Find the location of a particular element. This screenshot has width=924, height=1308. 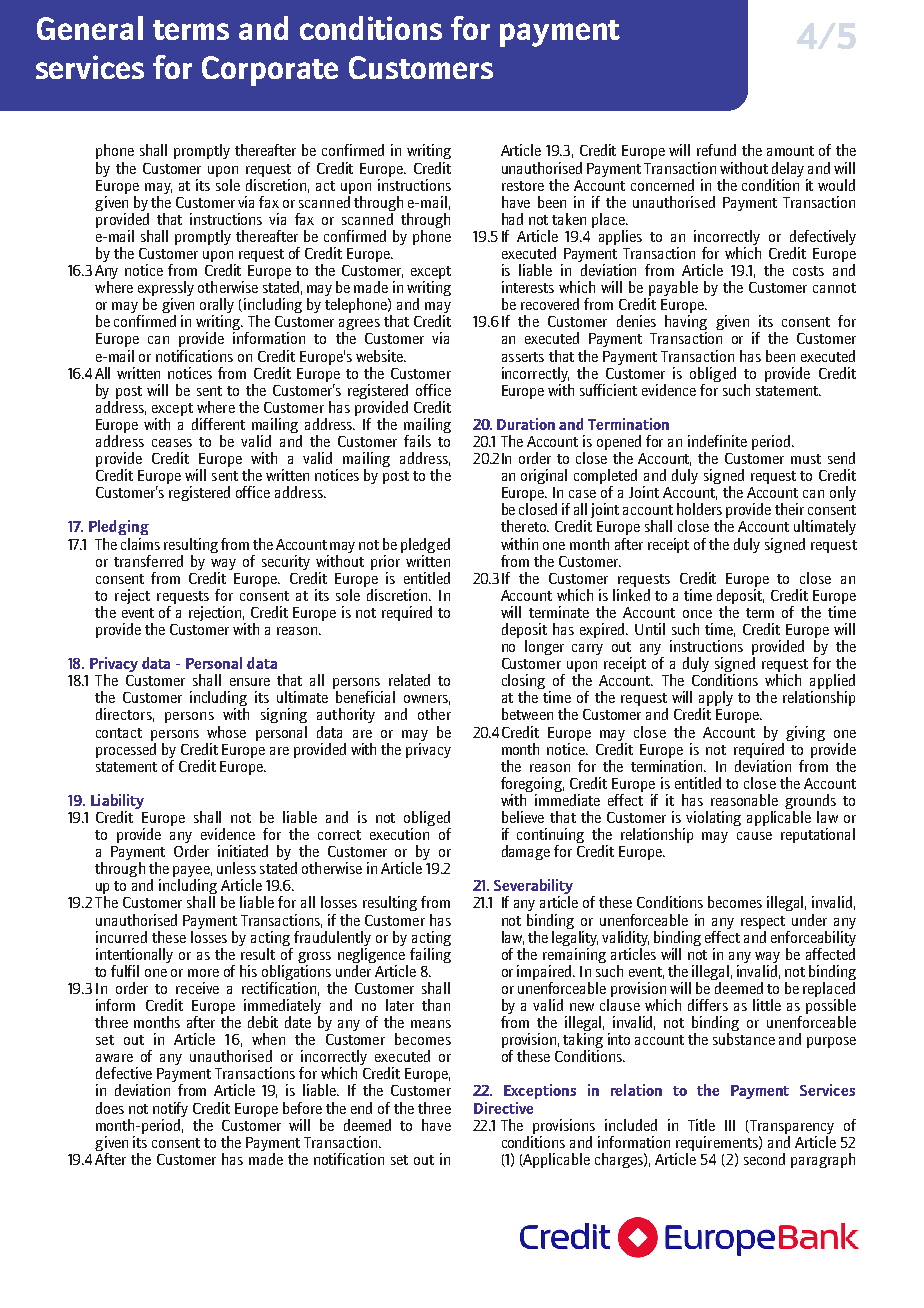

restore is located at coordinates (523, 186).
